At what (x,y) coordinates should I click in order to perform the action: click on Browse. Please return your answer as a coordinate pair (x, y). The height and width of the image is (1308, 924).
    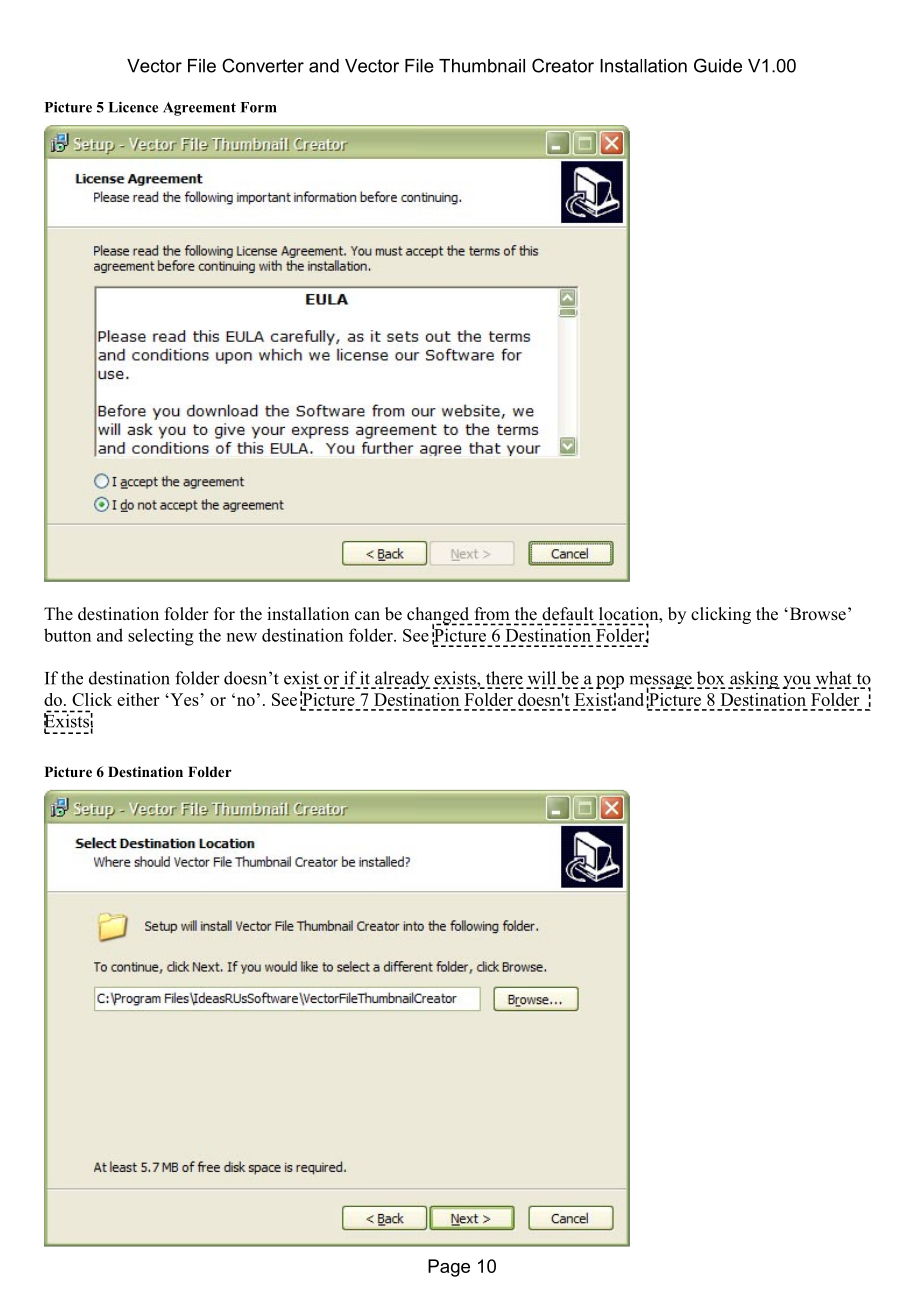
    Looking at the image, I should click on (816, 614).
